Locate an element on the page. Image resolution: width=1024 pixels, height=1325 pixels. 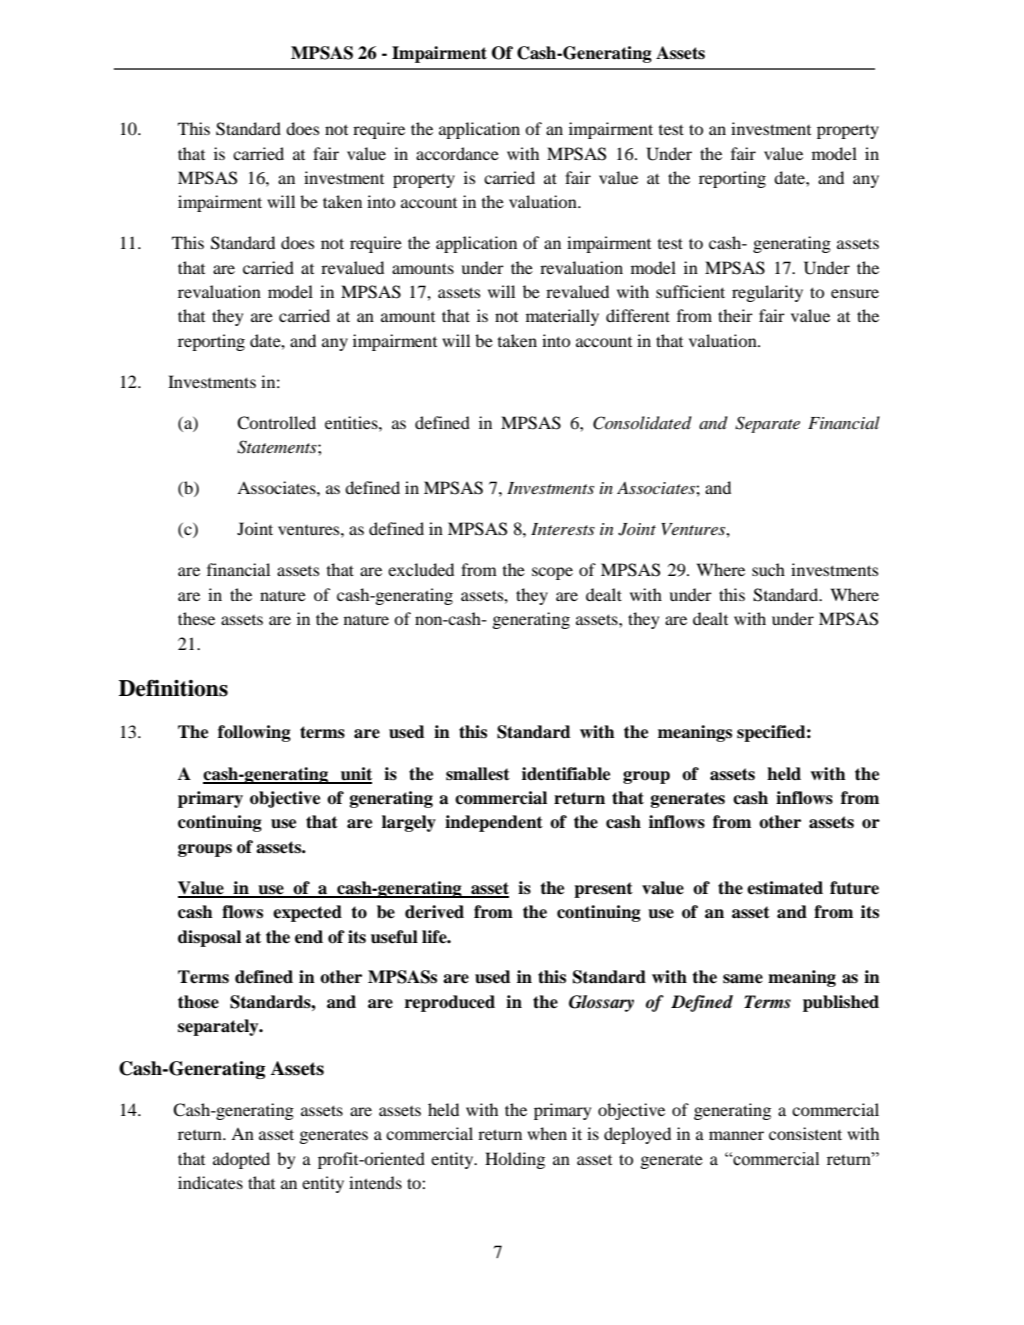
materially is located at coordinates (562, 317).
